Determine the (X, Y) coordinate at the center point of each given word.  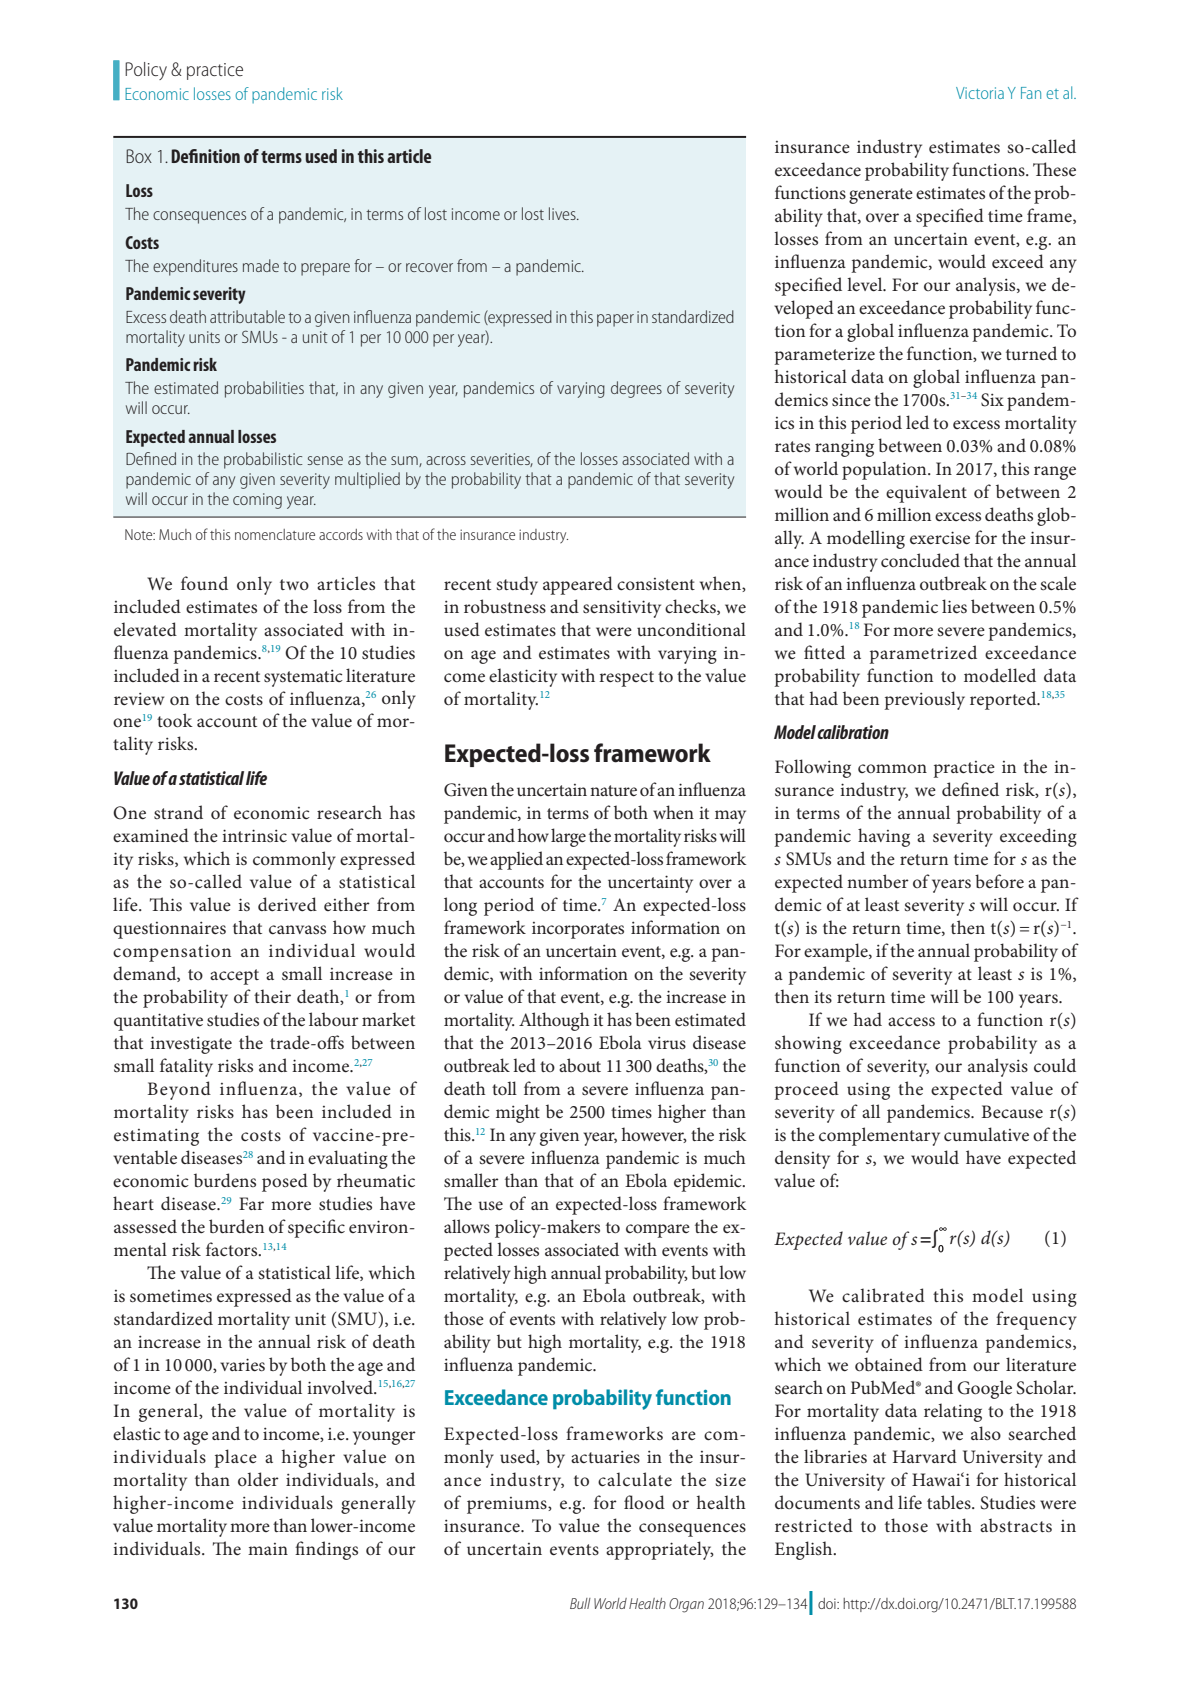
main (268, 1549)
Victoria (980, 93)
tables (950, 1502)
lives (563, 213)
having (884, 837)
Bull (580, 1603)
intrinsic (254, 836)
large (568, 837)
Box (139, 156)
